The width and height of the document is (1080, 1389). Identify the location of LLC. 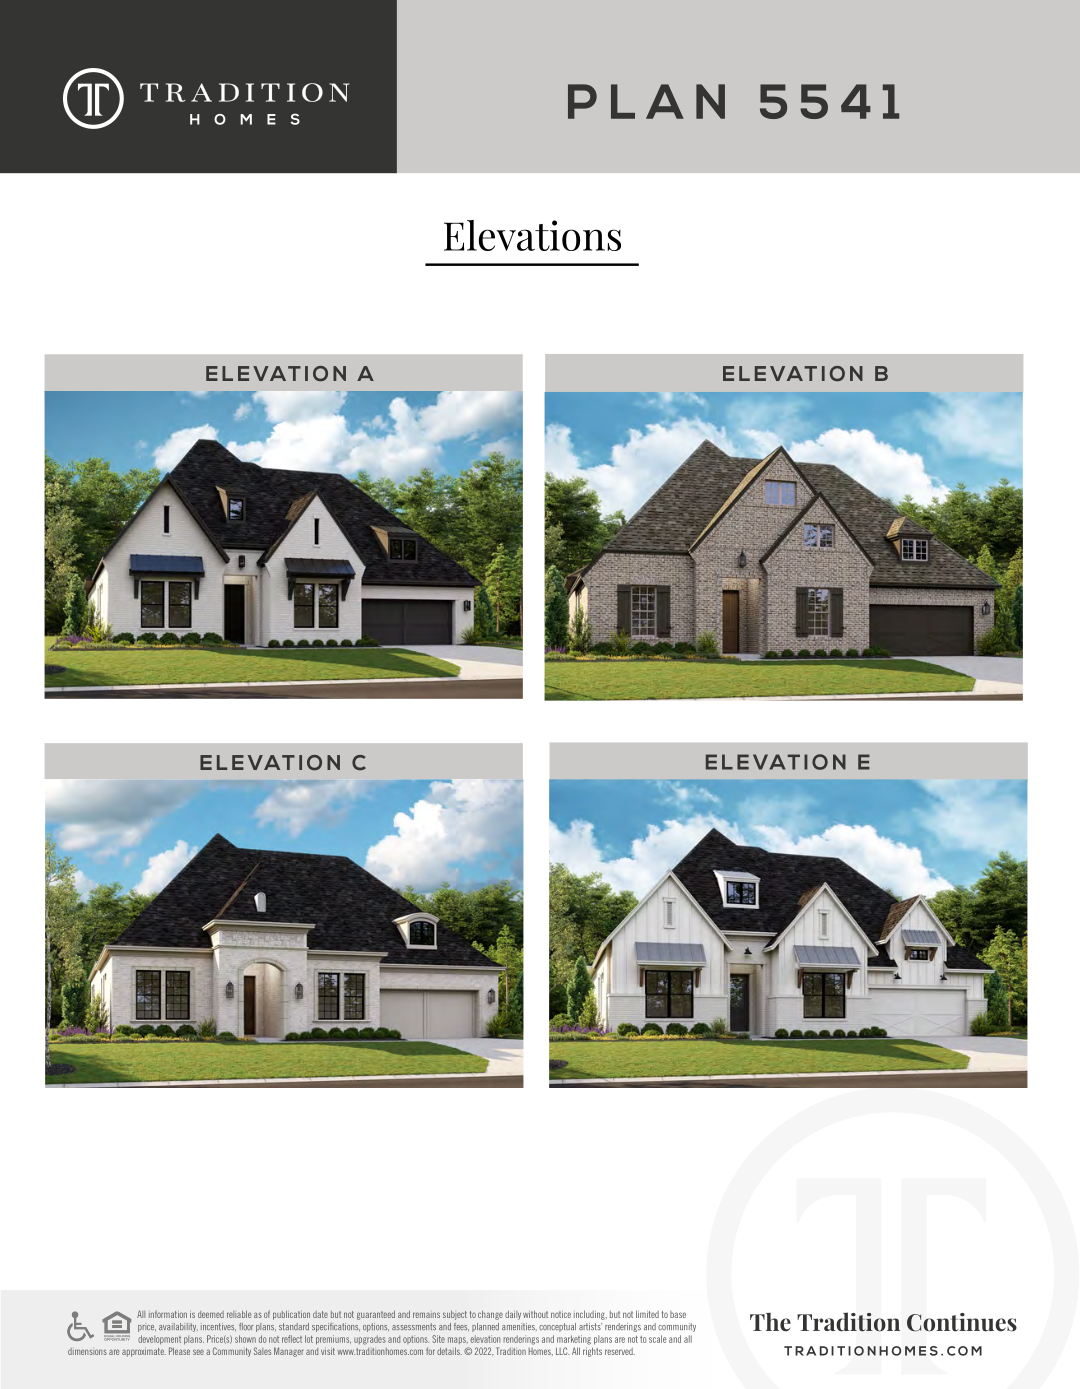
(563, 1351).
